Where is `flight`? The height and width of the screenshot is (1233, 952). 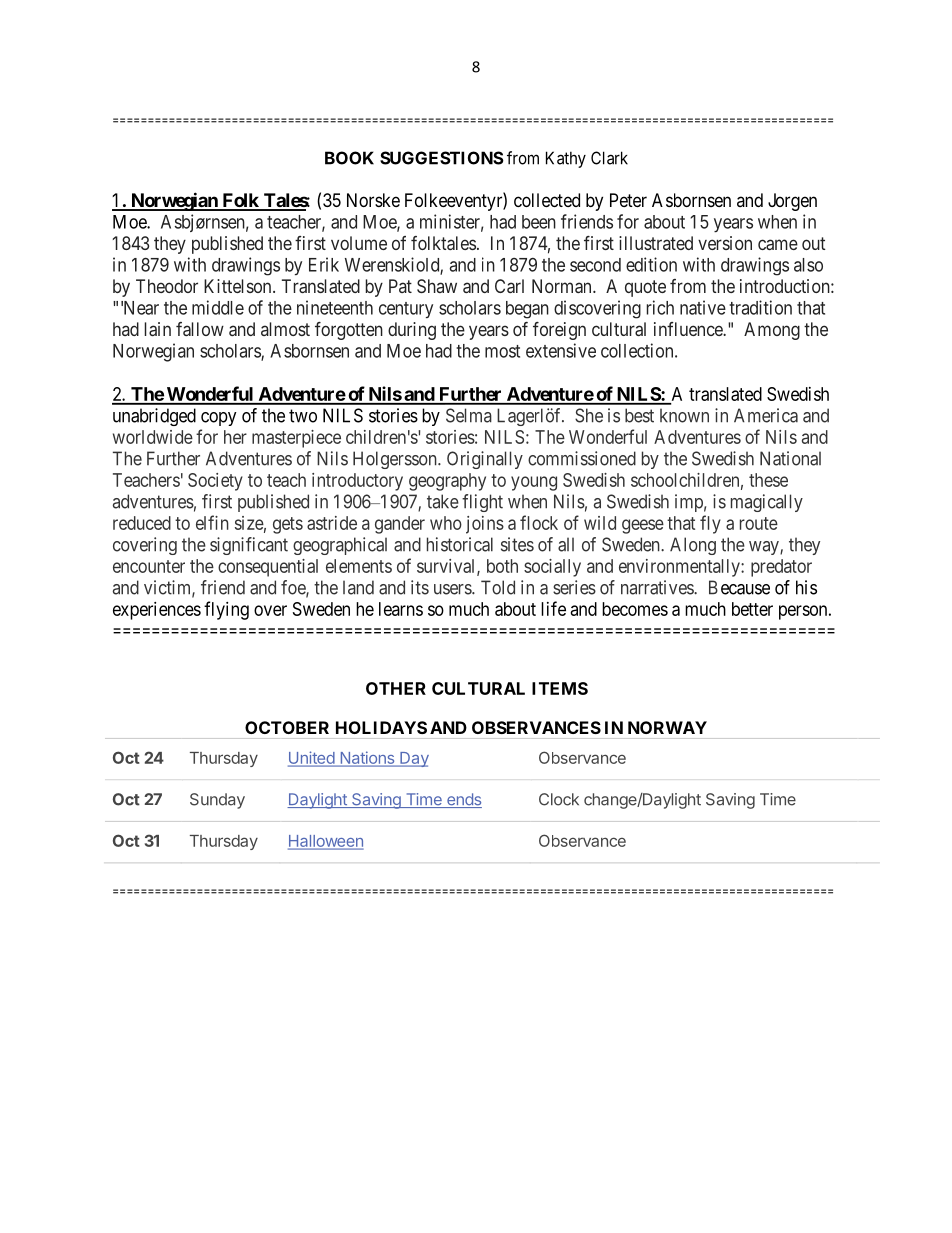 flight is located at coordinates (482, 503).
